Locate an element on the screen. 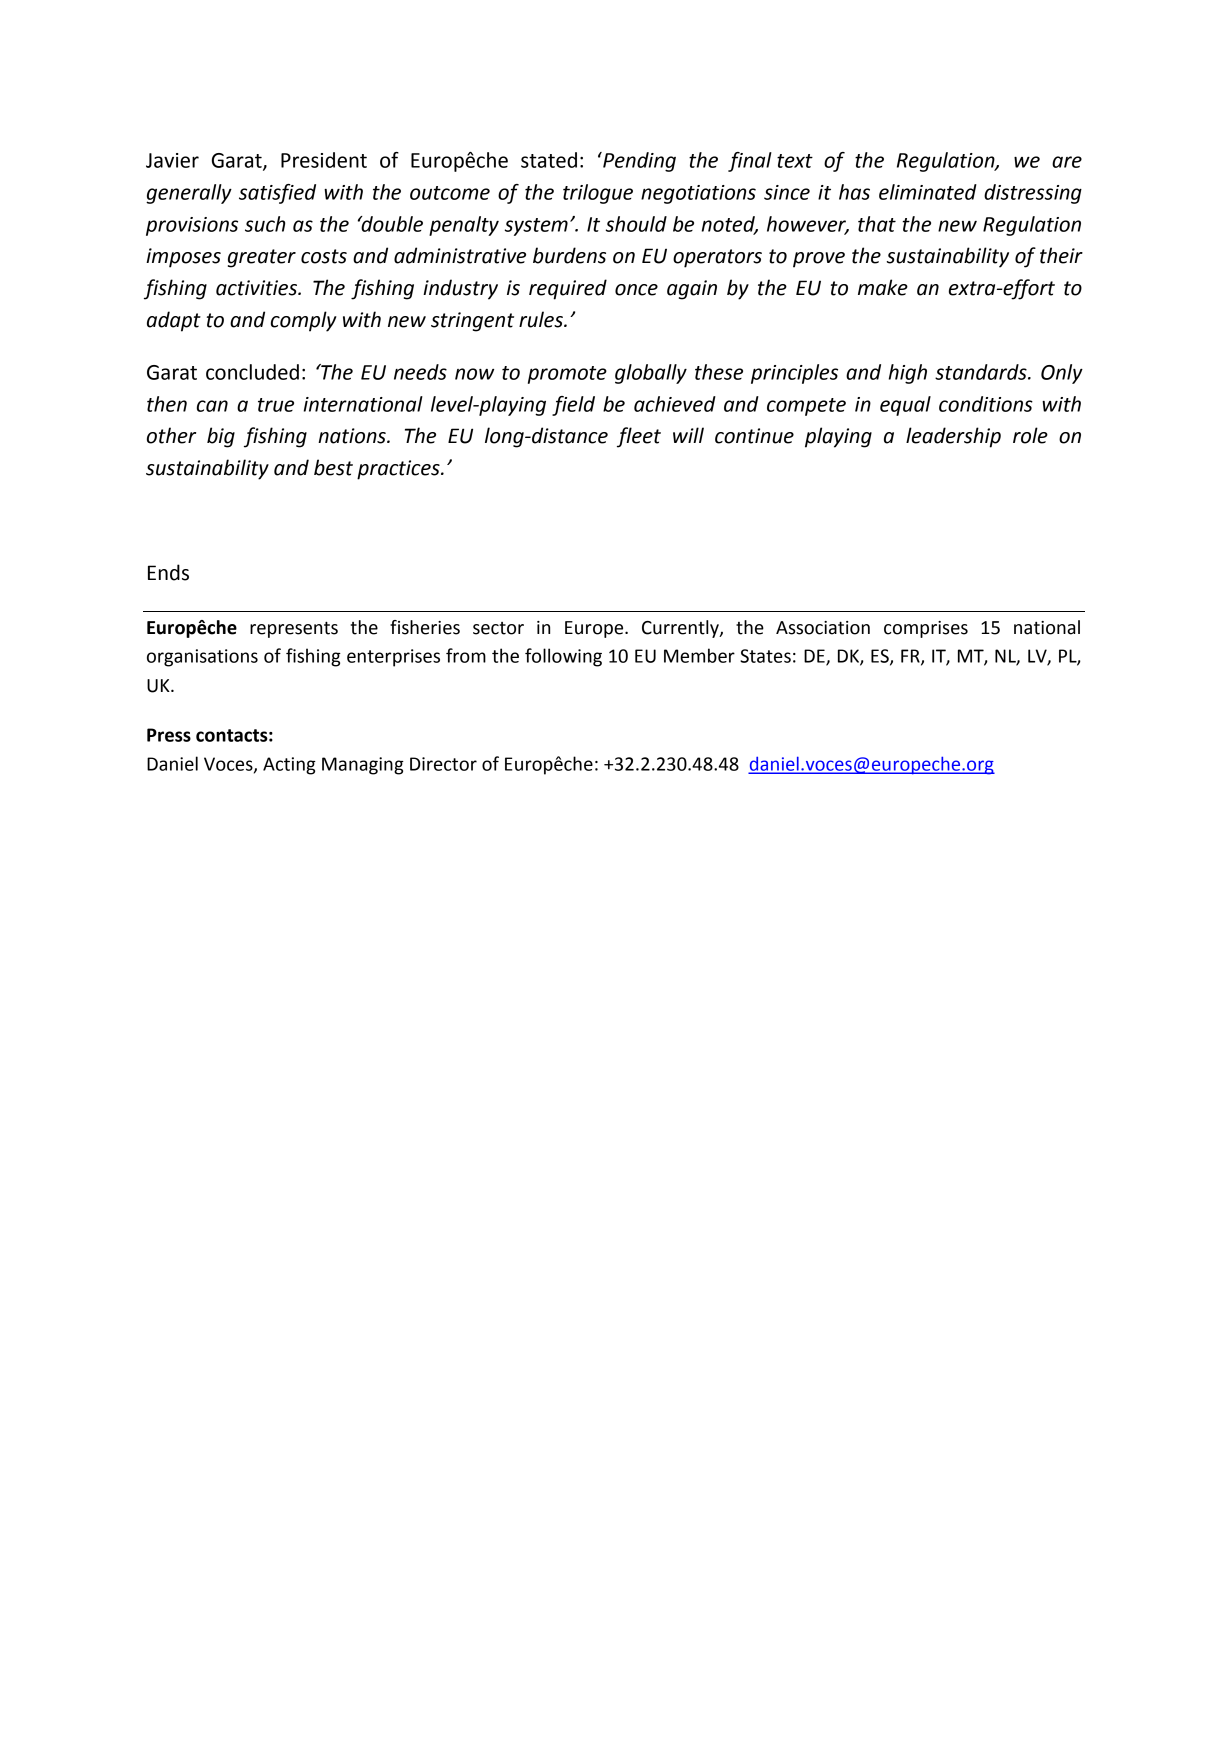  States is located at coordinates (765, 656).
